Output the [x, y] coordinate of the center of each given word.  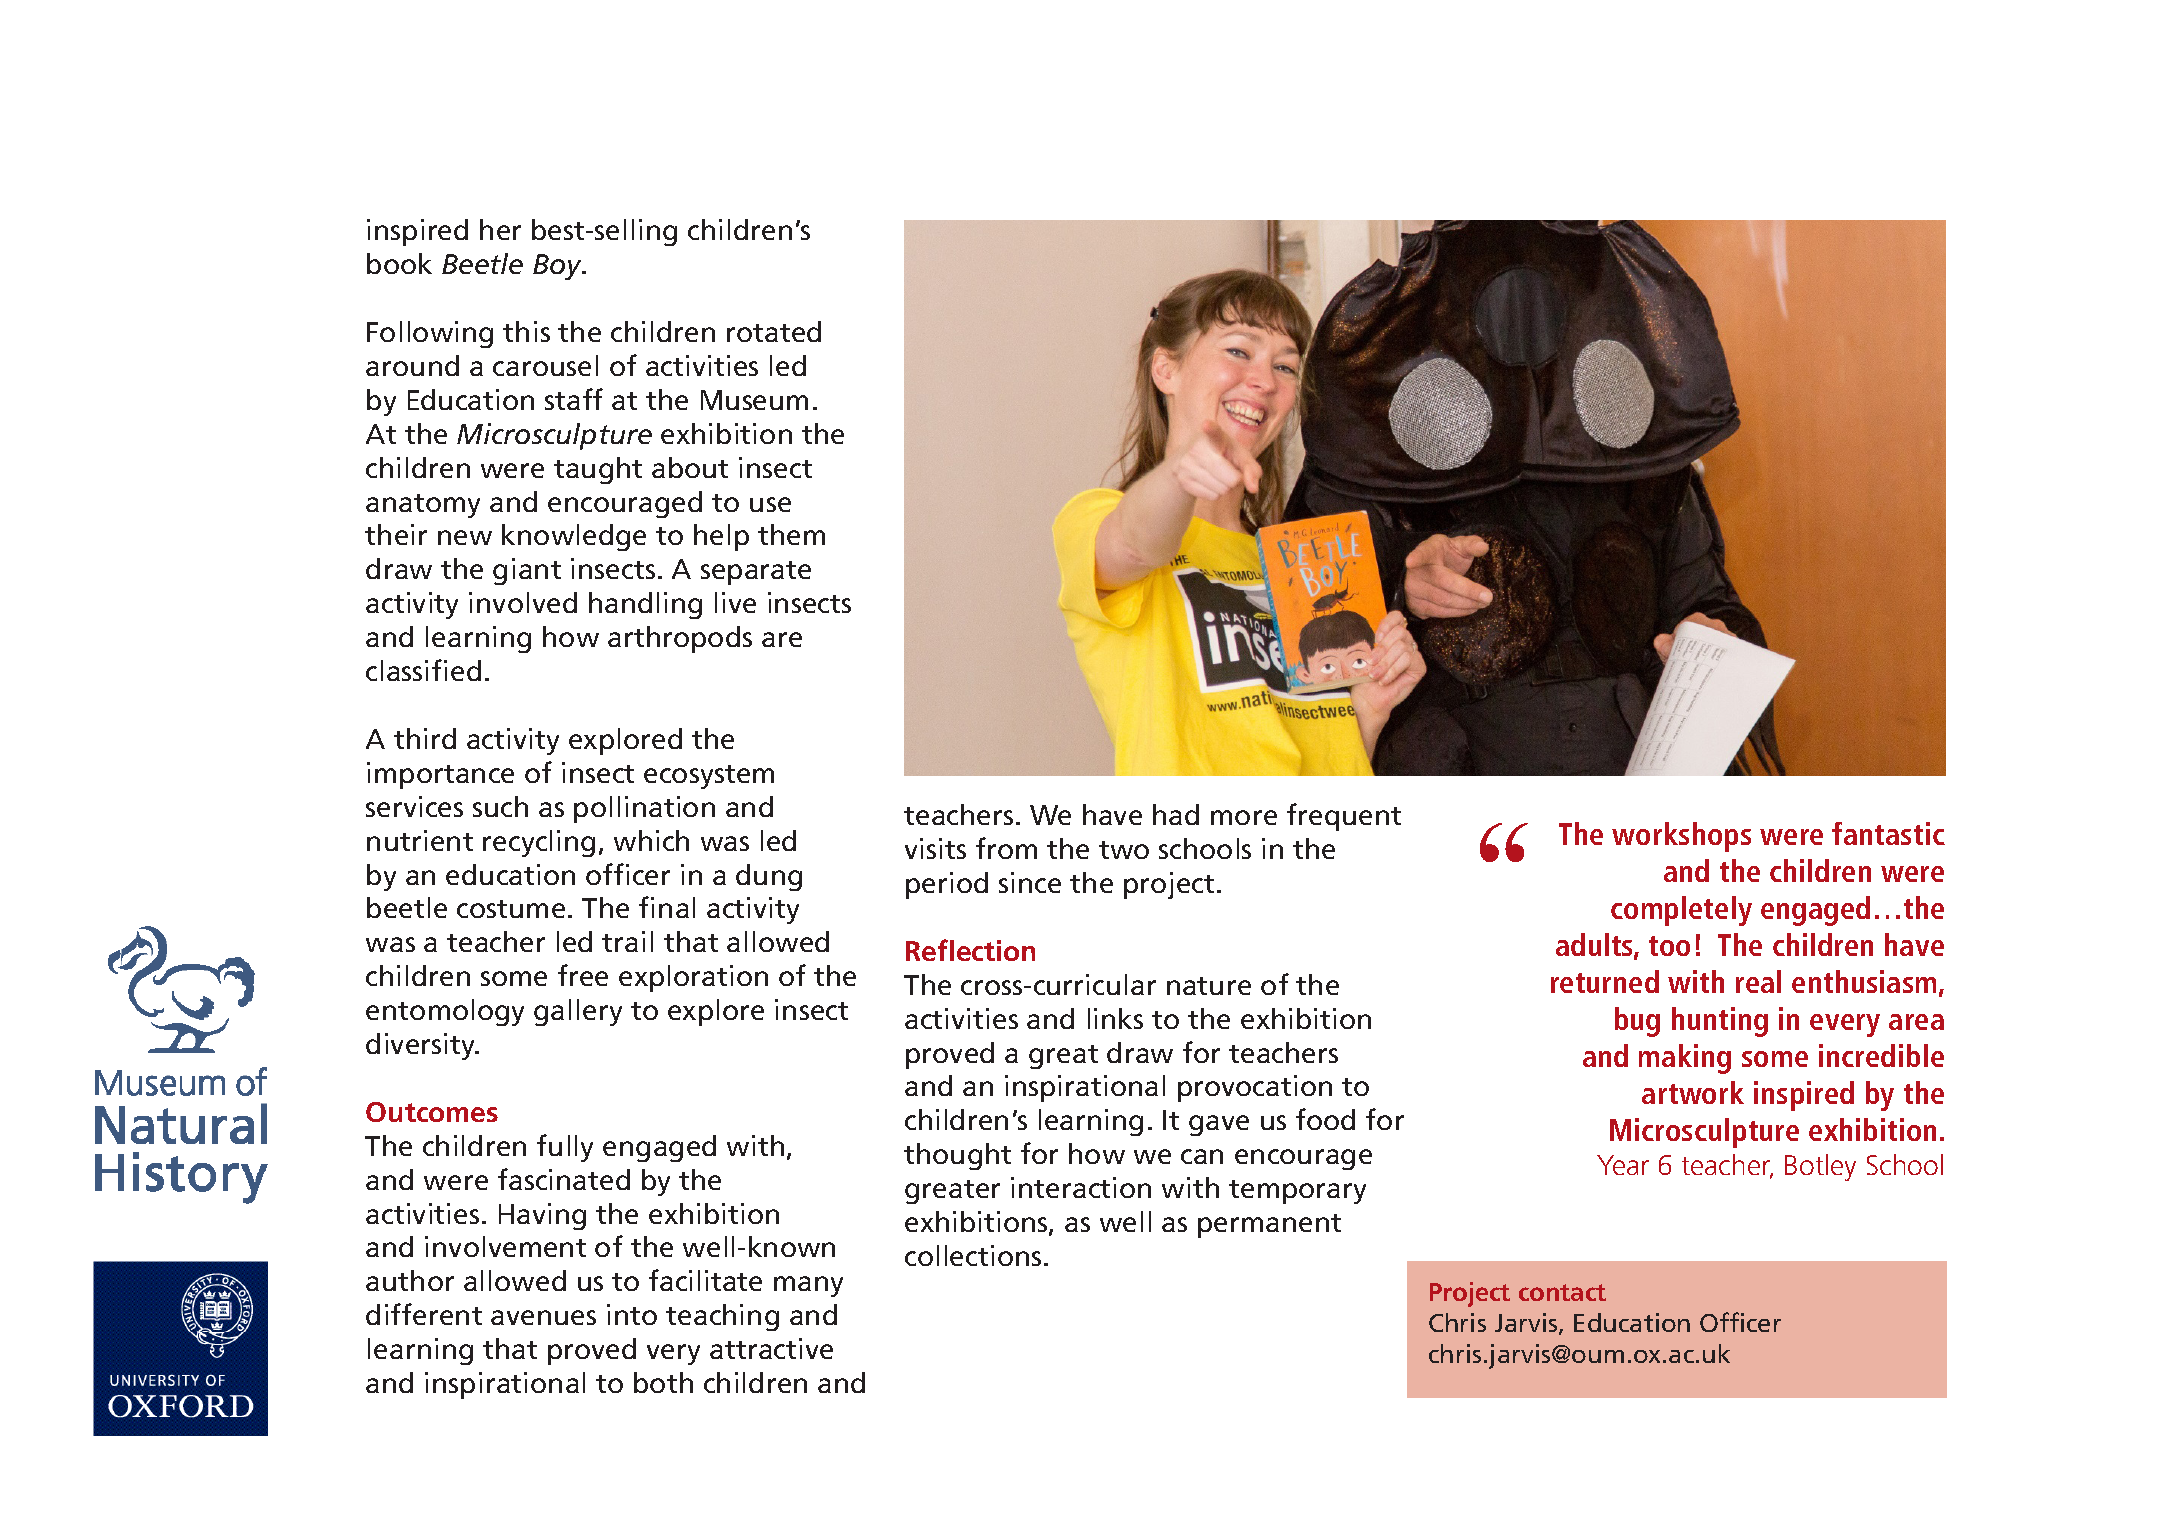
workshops [1681, 837]
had [1176, 814]
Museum [754, 400]
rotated [774, 331]
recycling [539, 843]
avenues [543, 1317]
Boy [559, 267]
